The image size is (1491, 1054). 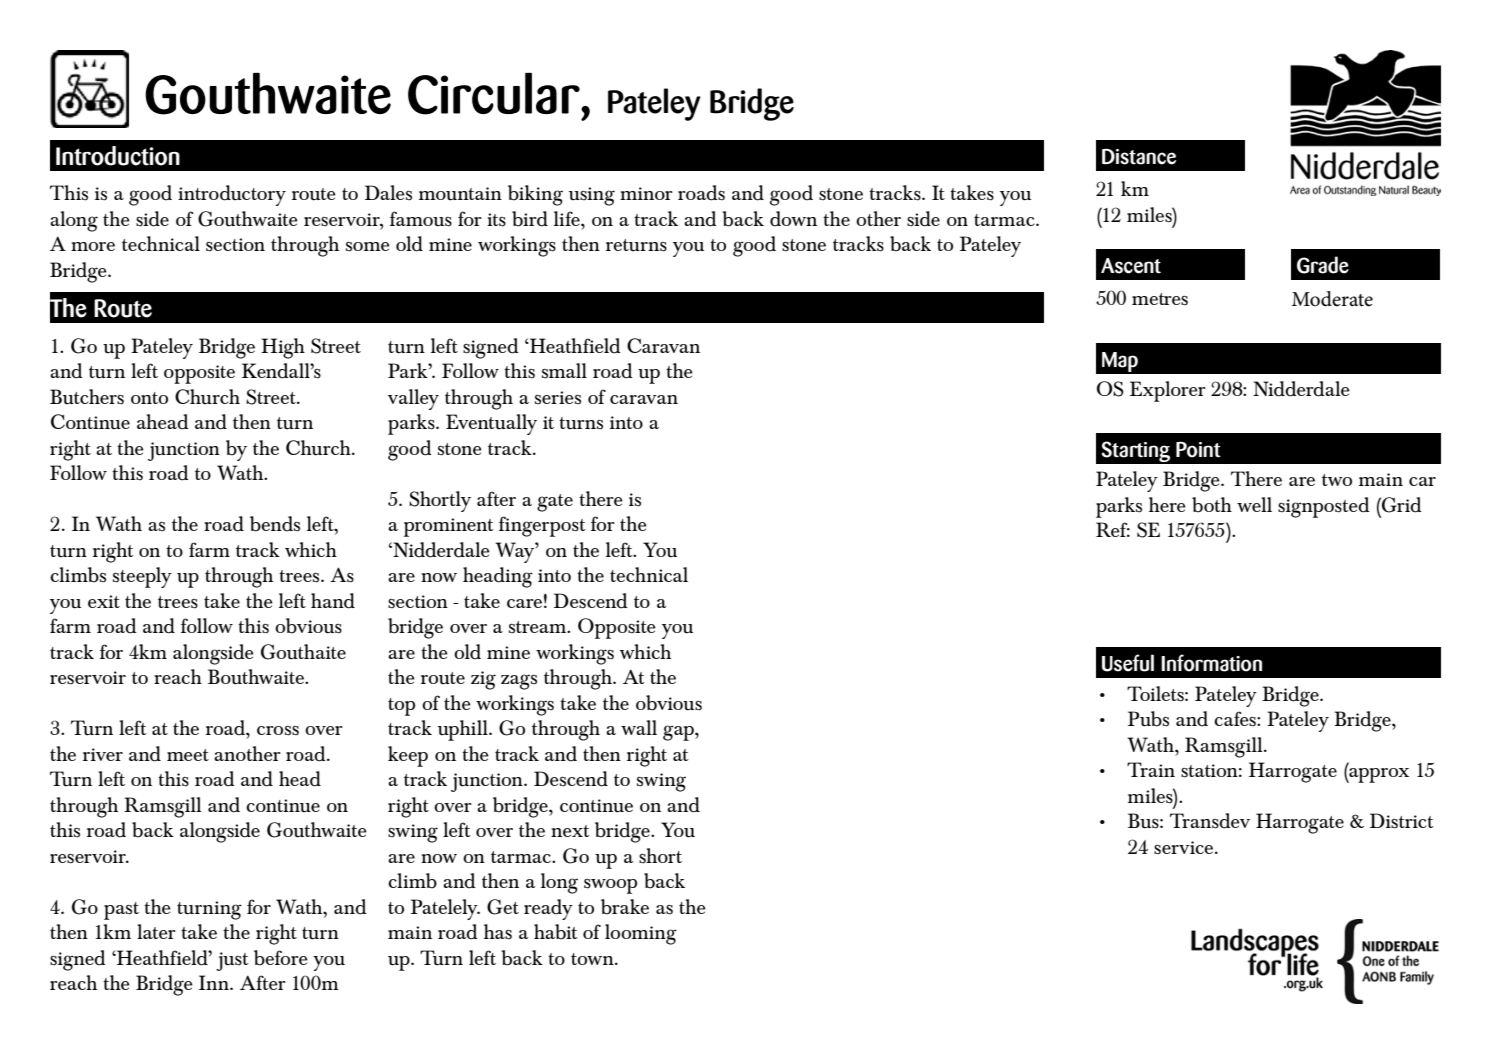 I want to click on metres, so click(x=1160, y=299).
